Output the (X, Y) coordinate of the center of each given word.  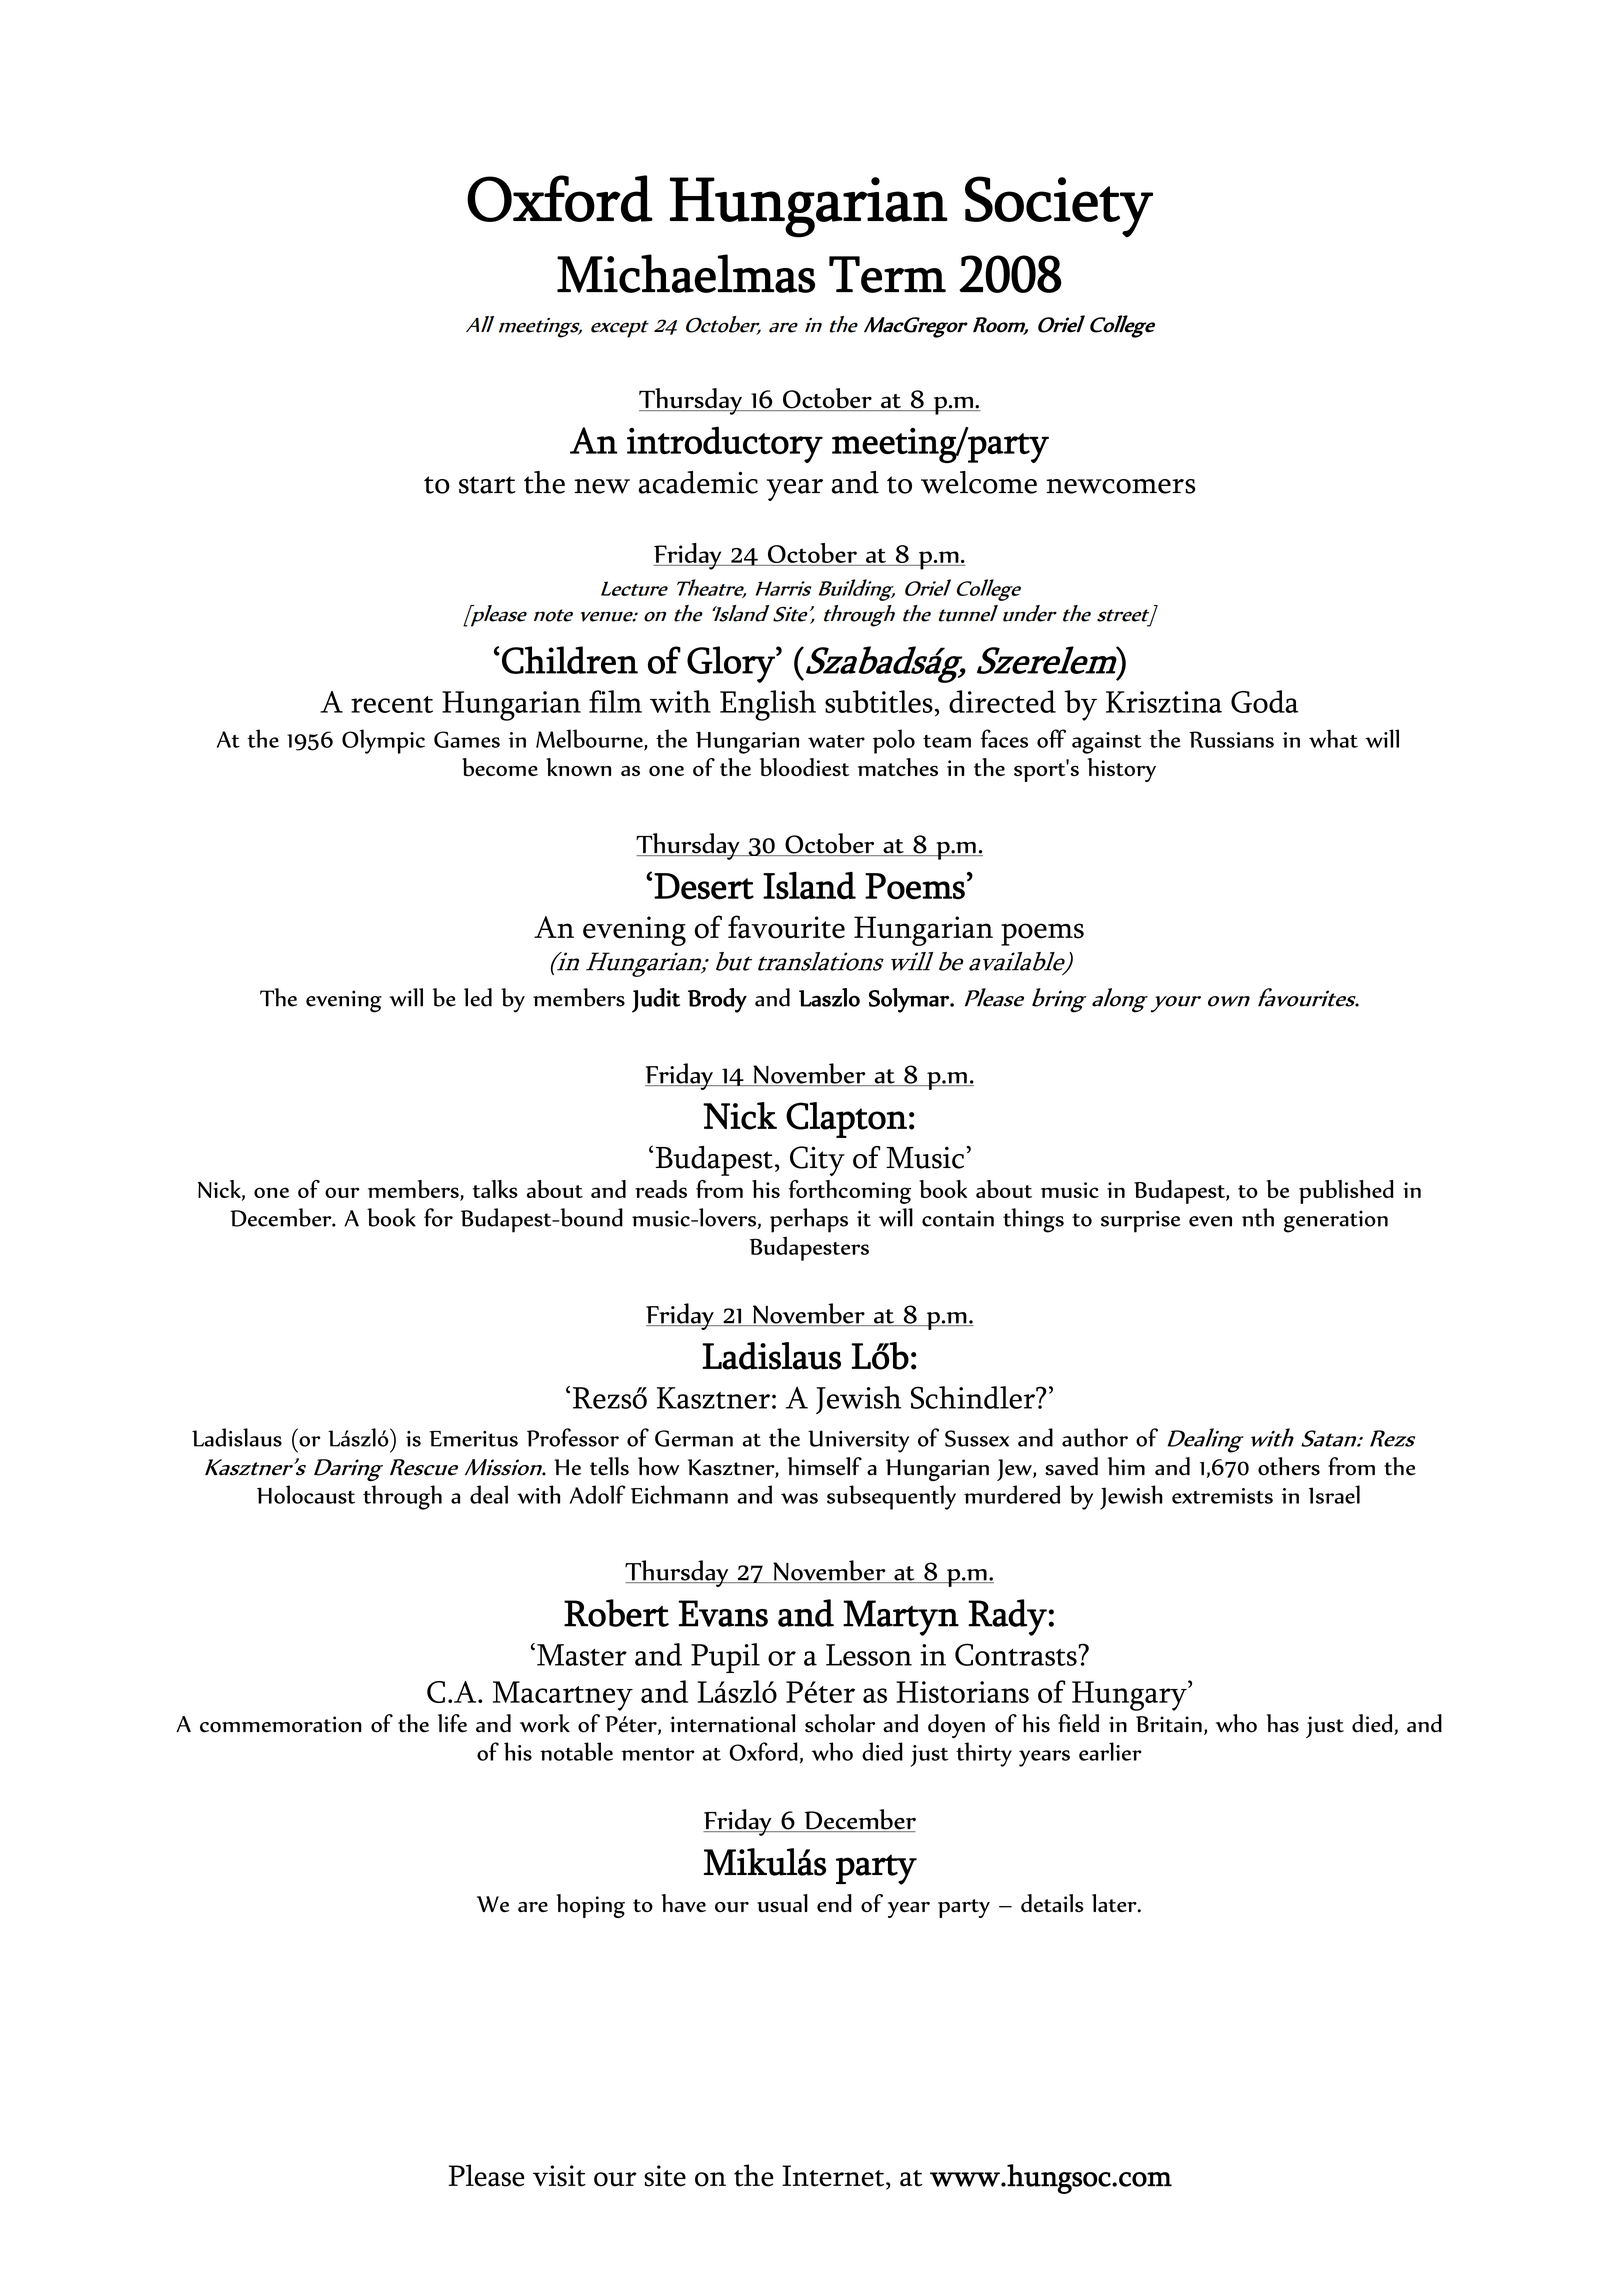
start (487, 485)
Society (1059, 207)
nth (1258, 1217)
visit (559, 2176)
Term (887, 274)
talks (495, 1189)
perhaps (809, 1220)
